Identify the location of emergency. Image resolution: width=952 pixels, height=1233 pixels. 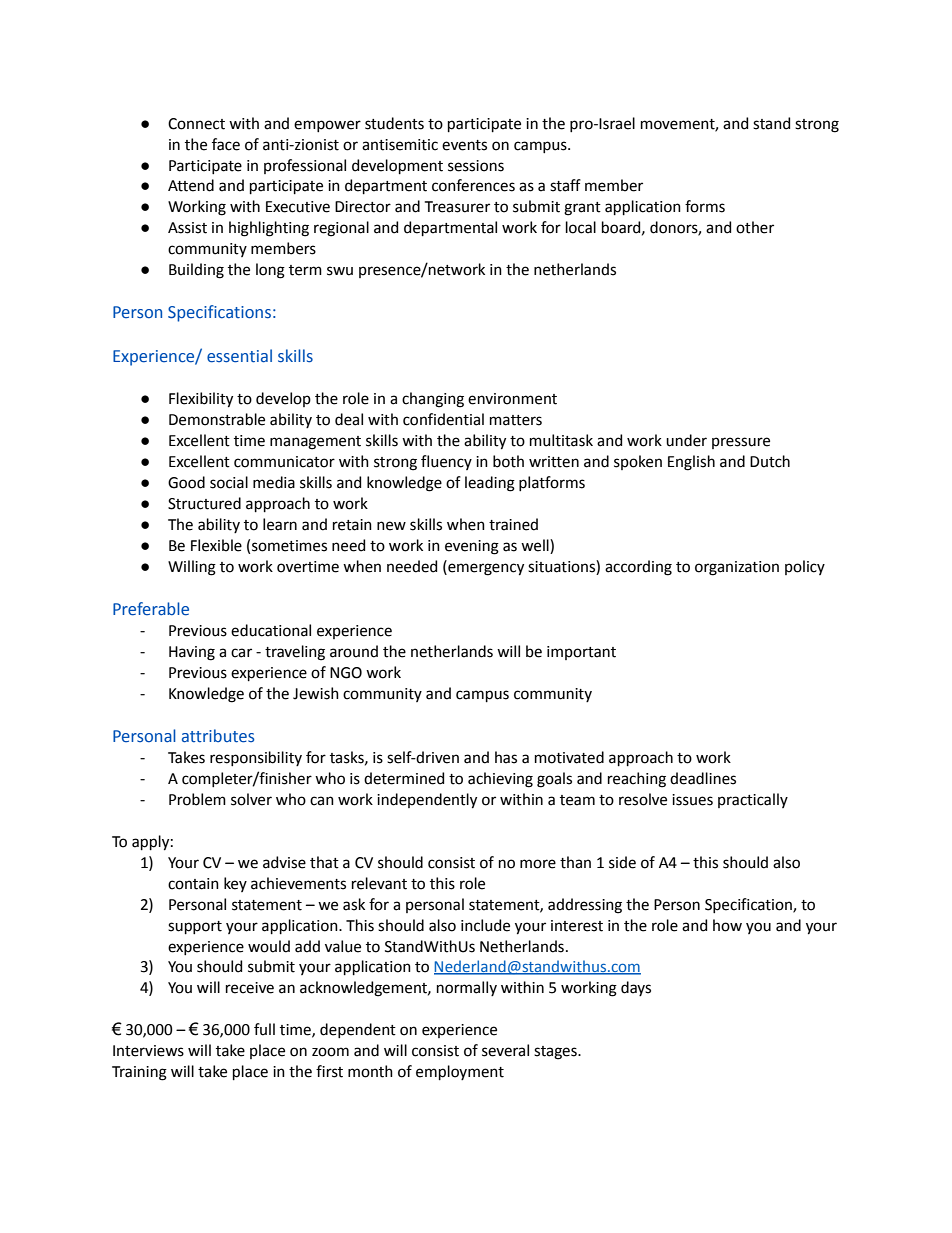
(485, 568).
